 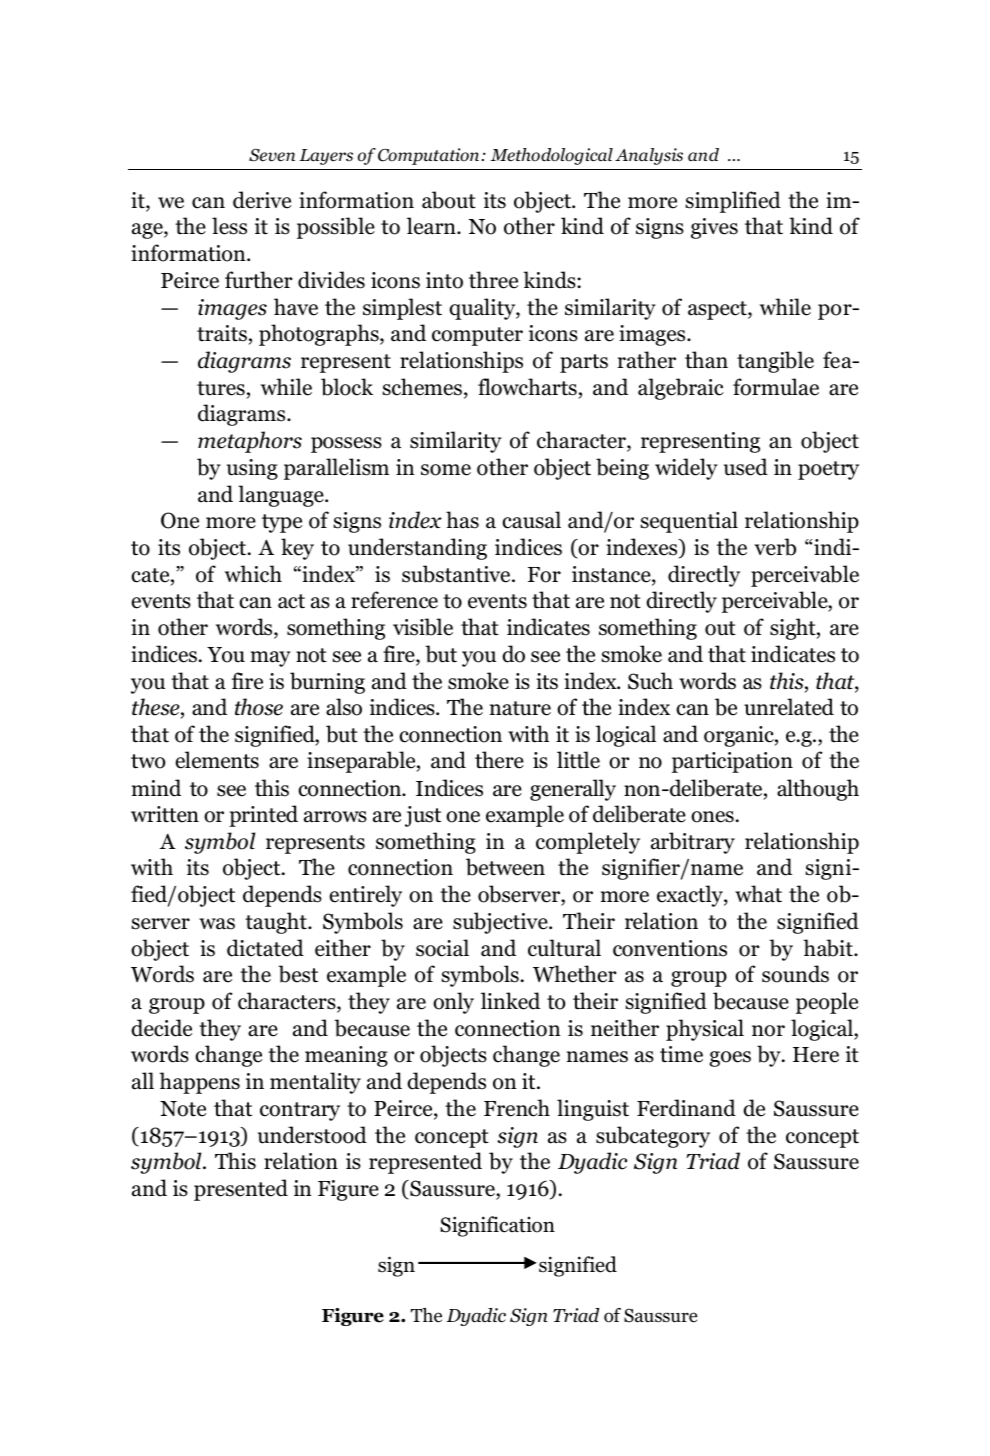 I want to click on nature, so click(x=520, y=708).
